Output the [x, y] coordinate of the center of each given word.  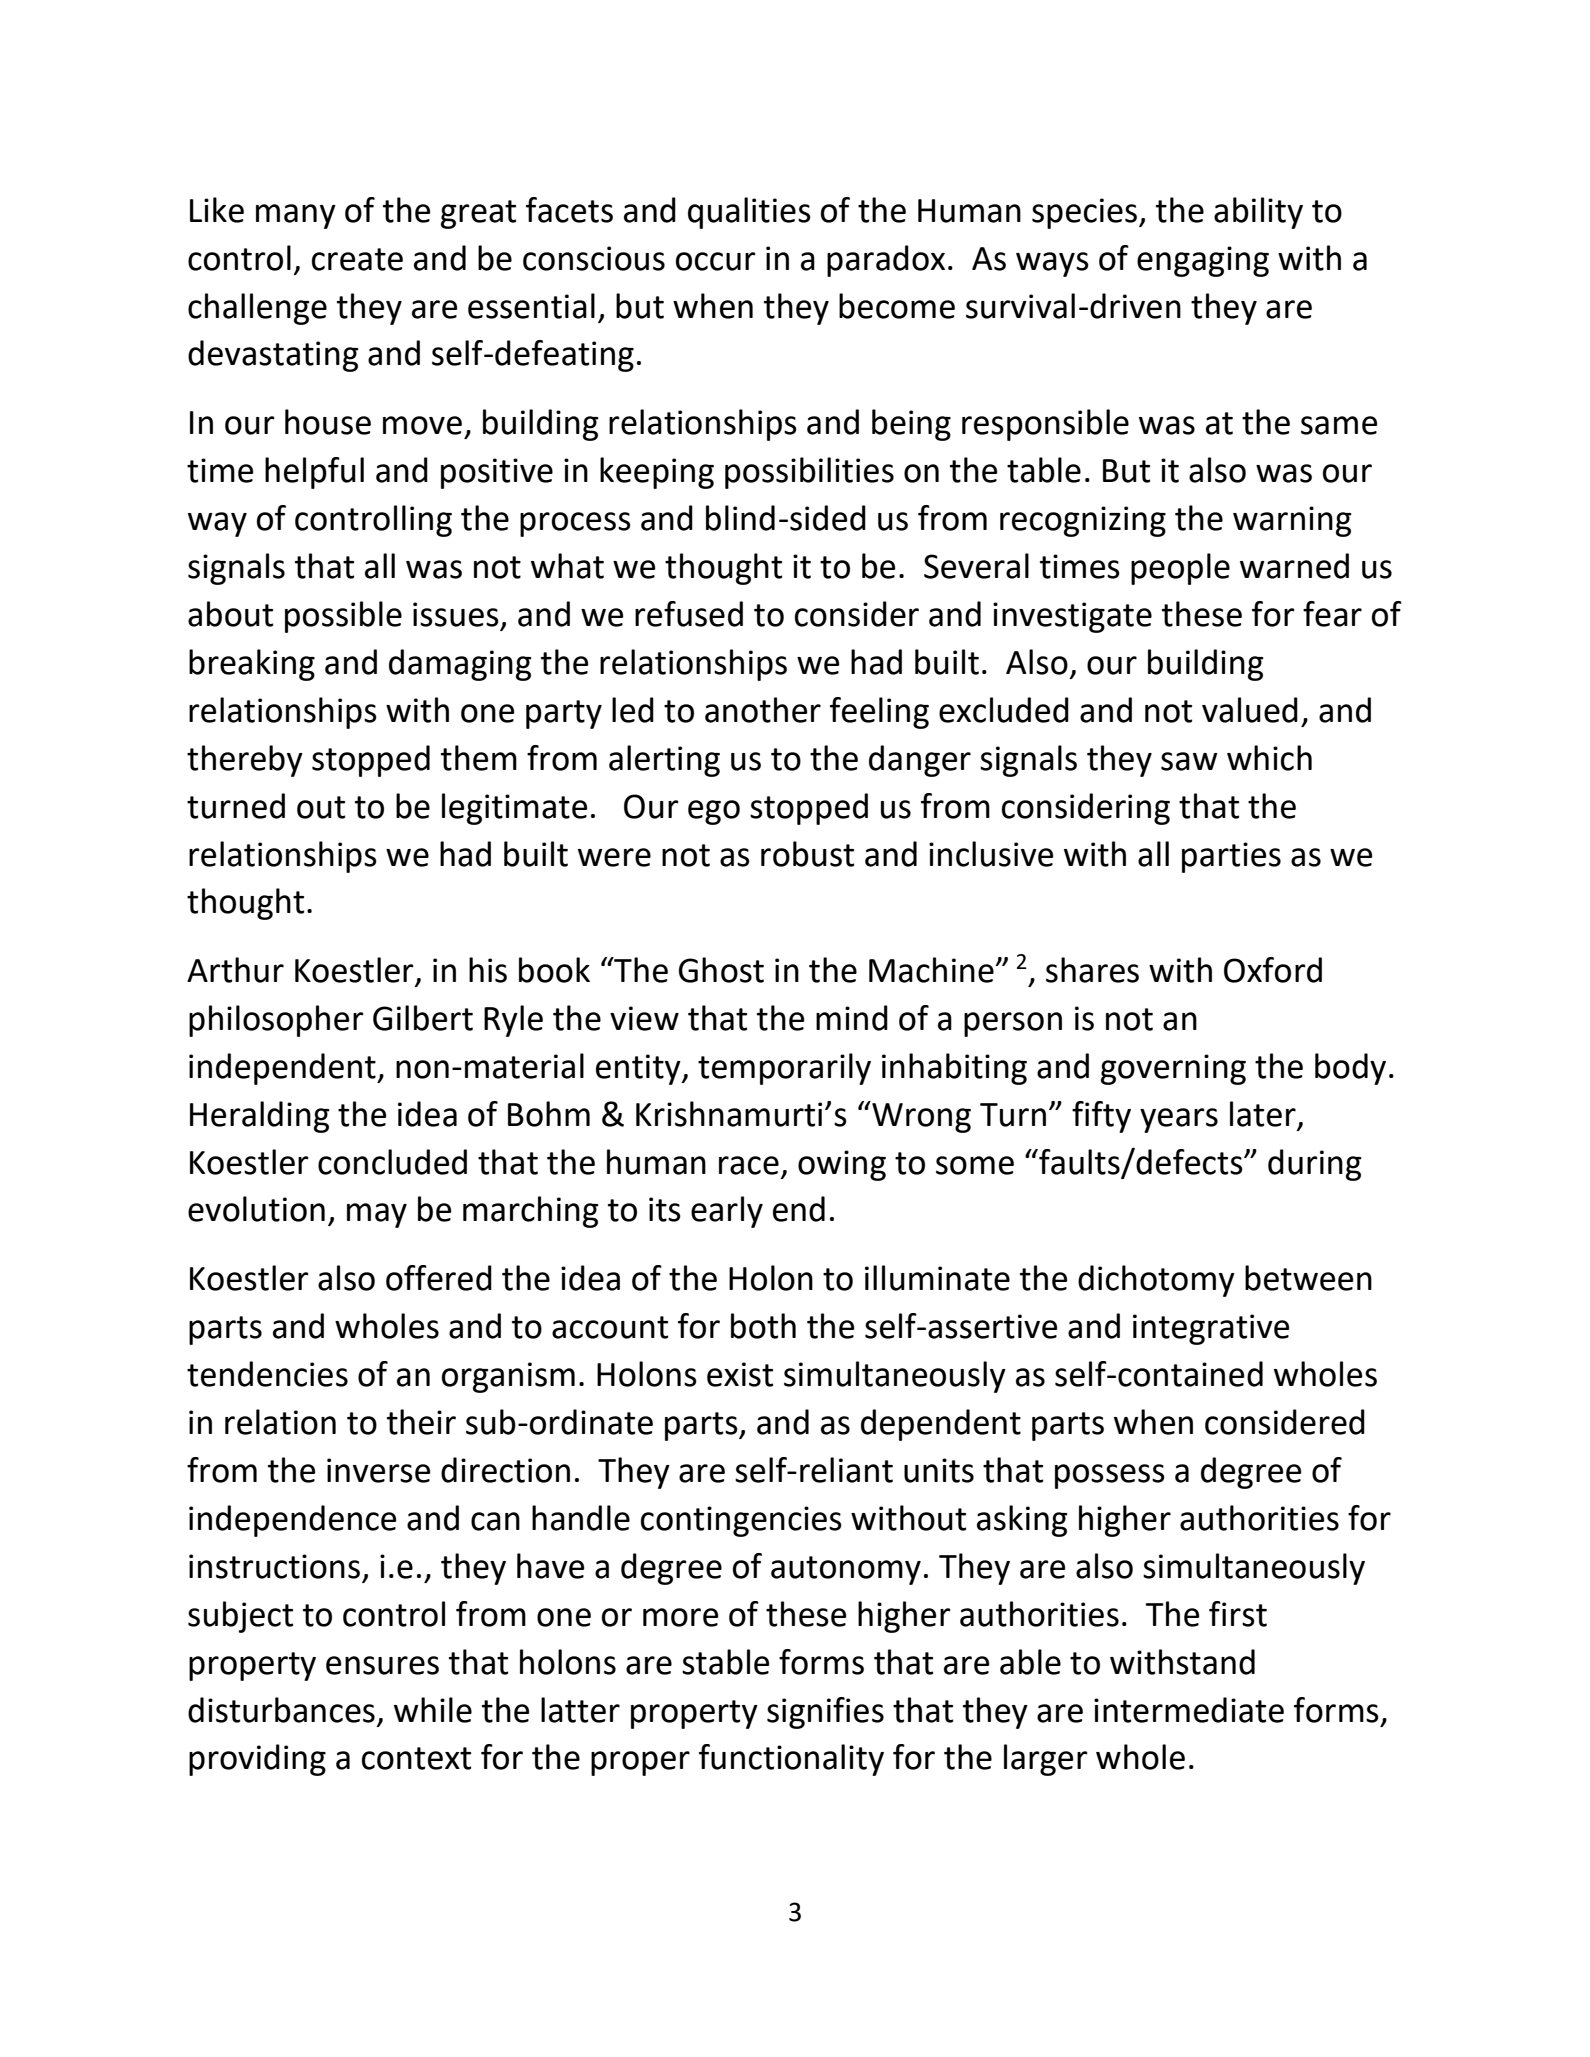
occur [716, 261]
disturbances [281, 1710]
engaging [1203, 261]
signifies [825, 1713]
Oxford [1273, 970]
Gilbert [423, 1018]
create [357, 259]
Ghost [721, 970]
